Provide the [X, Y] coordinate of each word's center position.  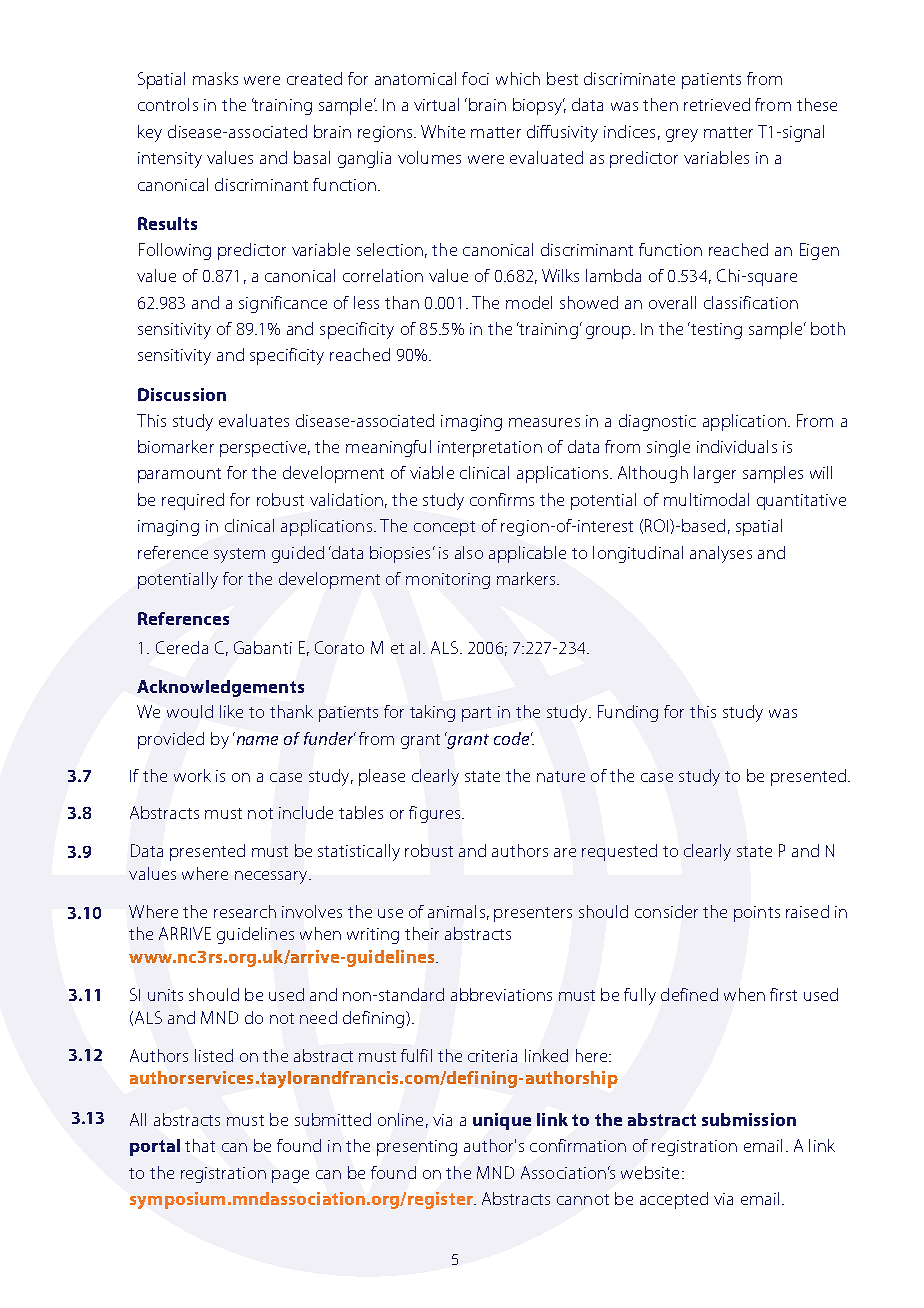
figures [434, 814]
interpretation [490, 449]
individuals [737, 446]
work [192, 775]
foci [475, 78]
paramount [179, 475]
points [757, 914]
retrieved [717, 104]
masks [215, 78]
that [200, 1145]
